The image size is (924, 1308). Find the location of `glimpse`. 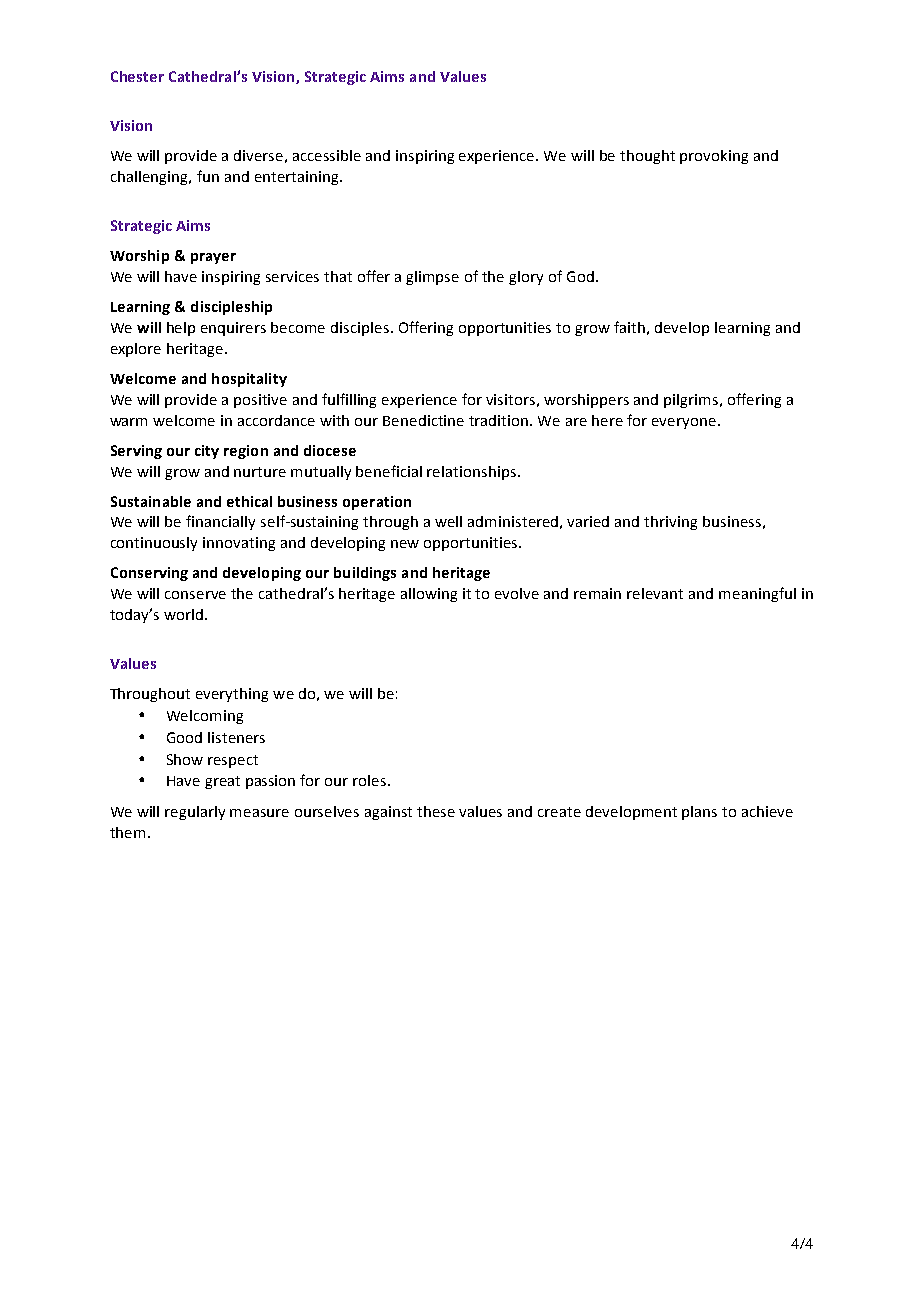

glimpse is located at coordinates (432, 278).
